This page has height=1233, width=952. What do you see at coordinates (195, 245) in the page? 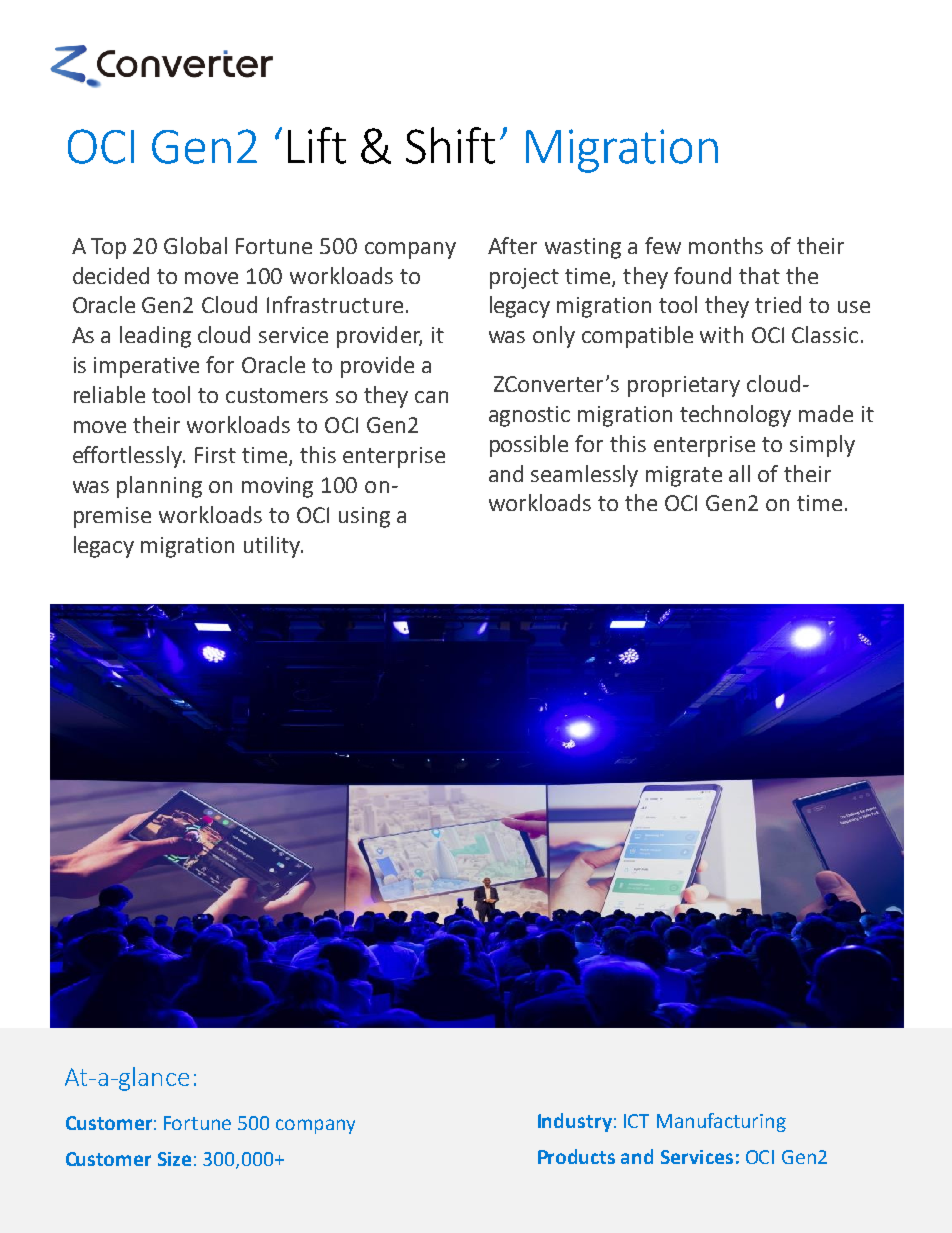
I see `Global` at bounding box center [195, 245].
